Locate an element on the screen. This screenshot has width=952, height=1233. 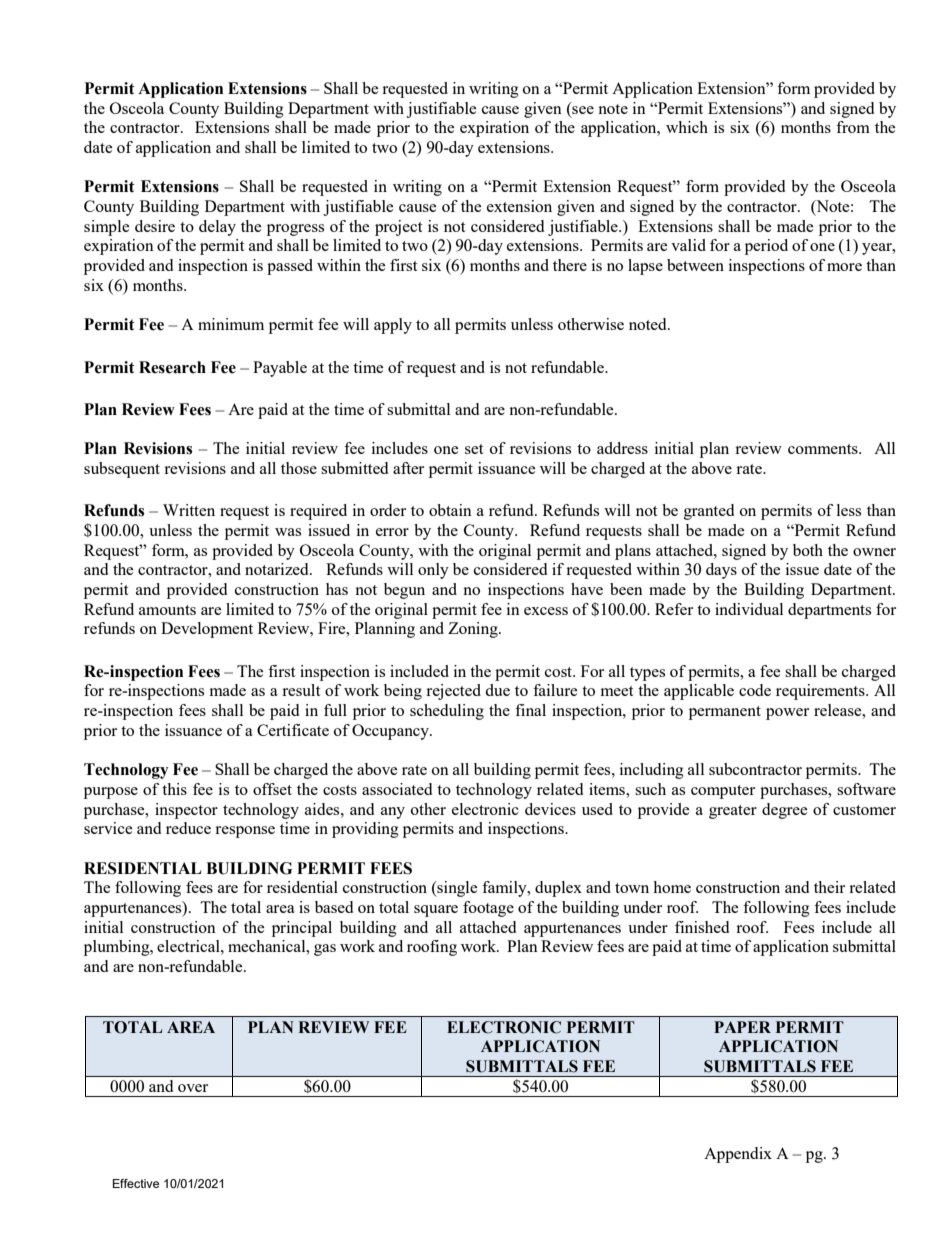
Development is located at coordinates (207, 630).
